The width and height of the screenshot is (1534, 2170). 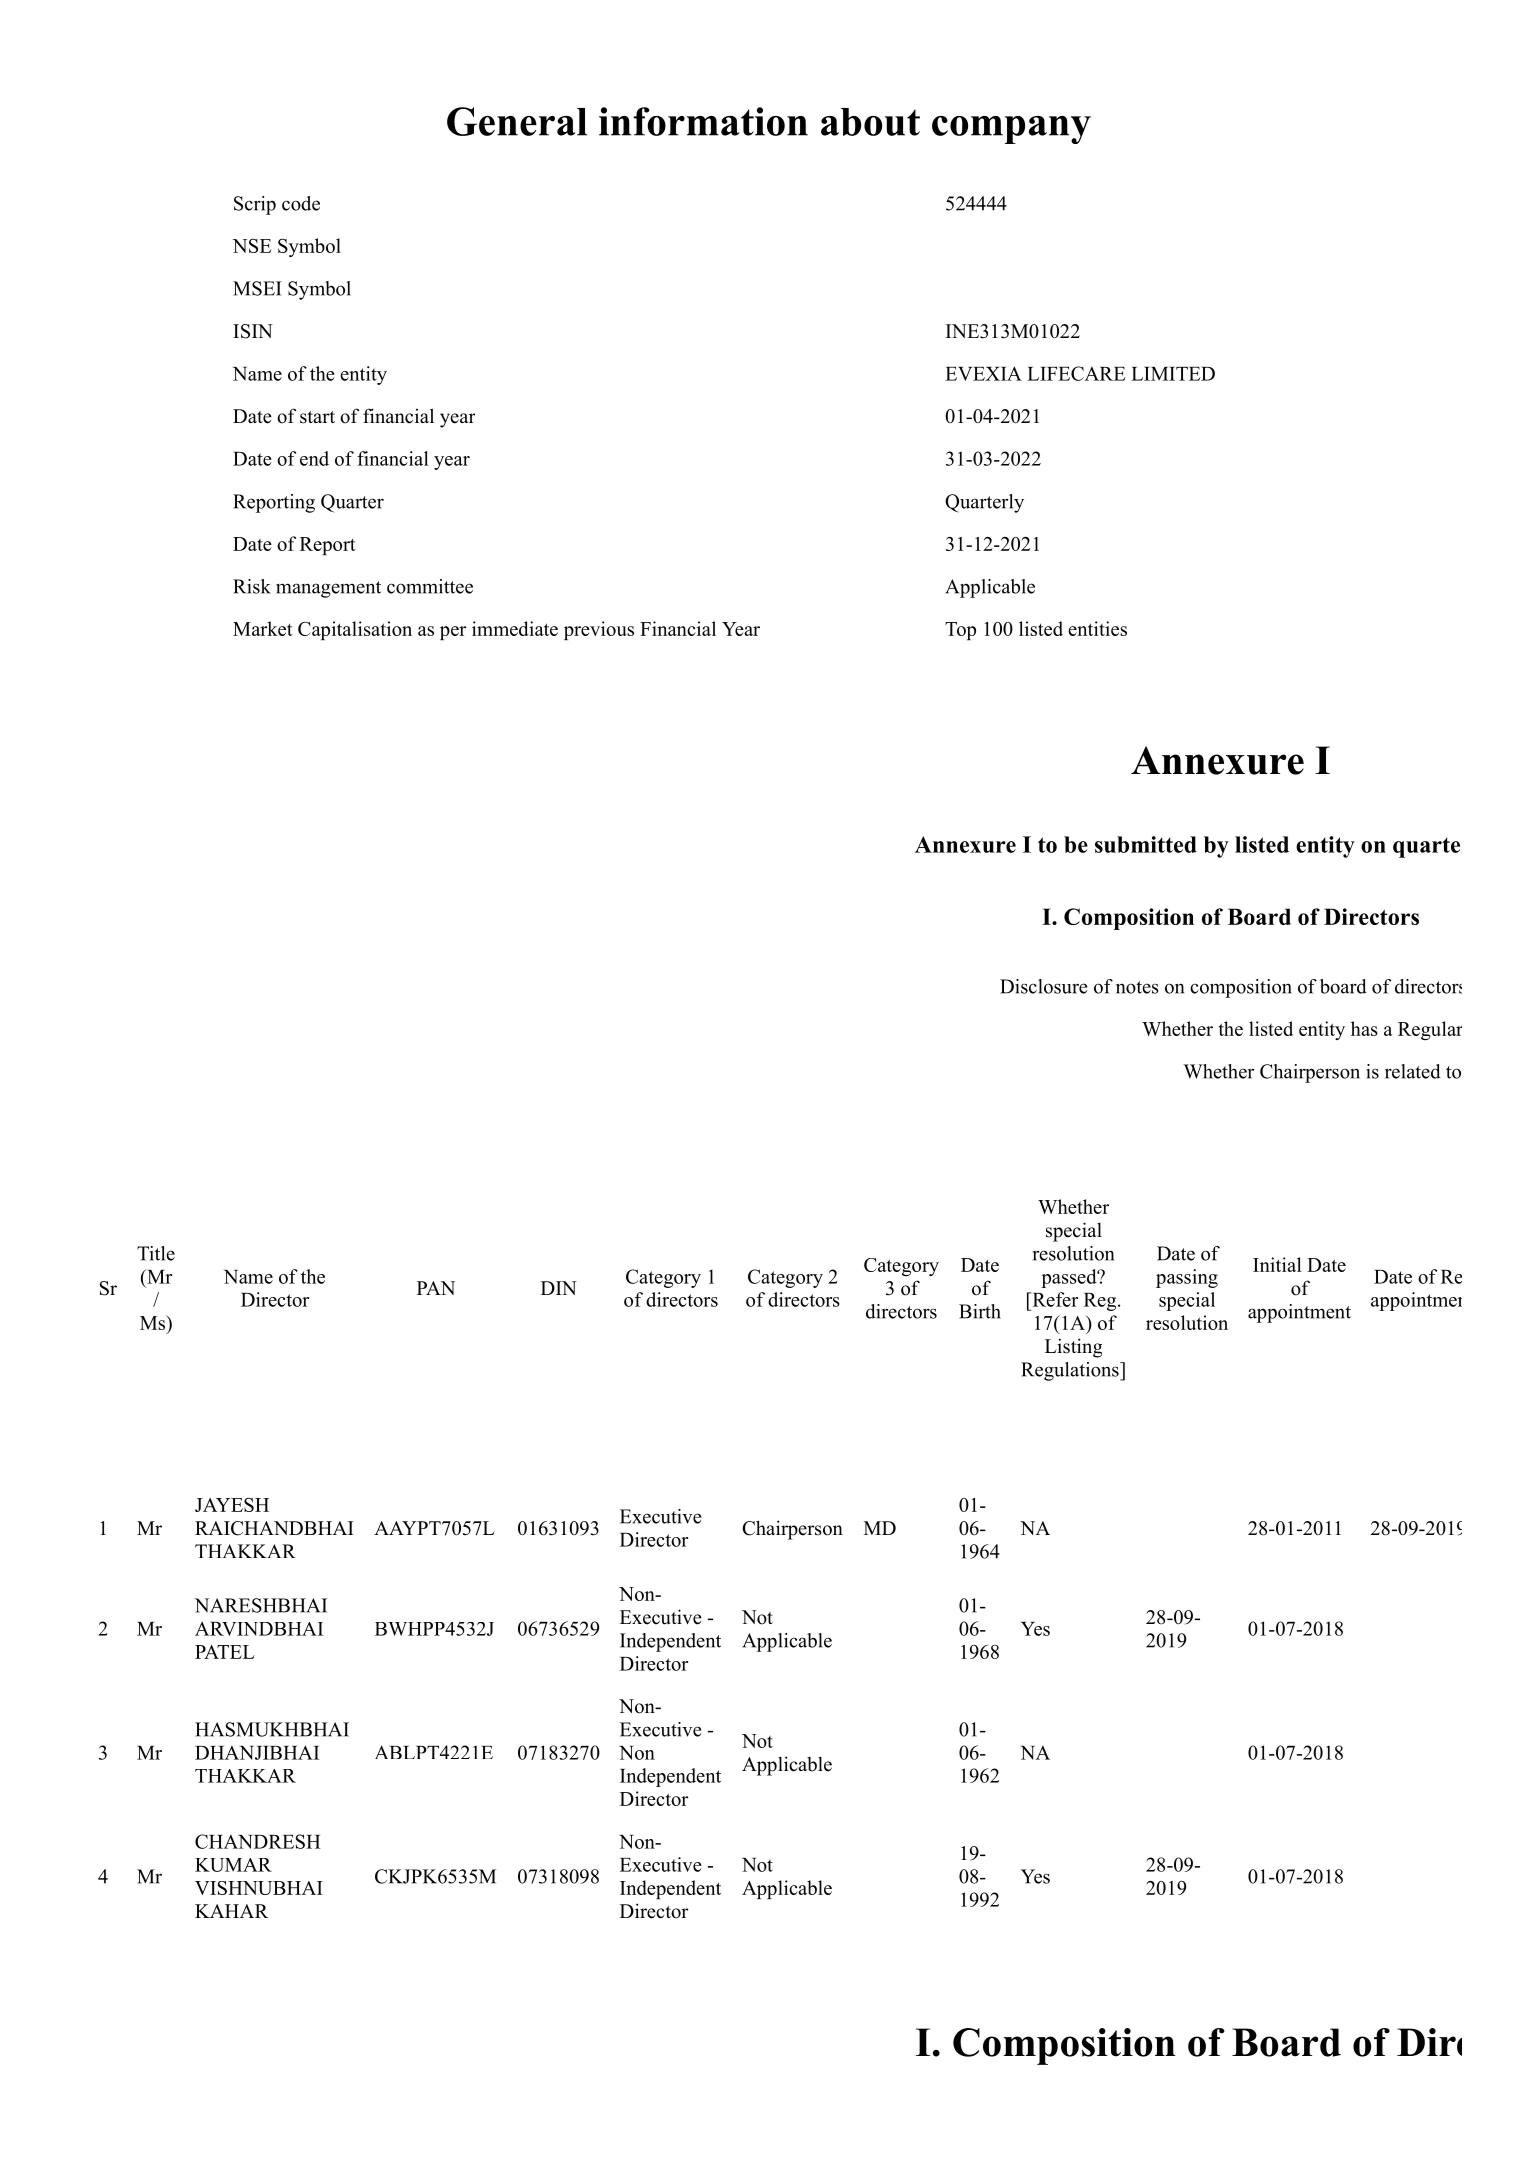 I want to click on Initial, so click(x=1277, y=1264).
